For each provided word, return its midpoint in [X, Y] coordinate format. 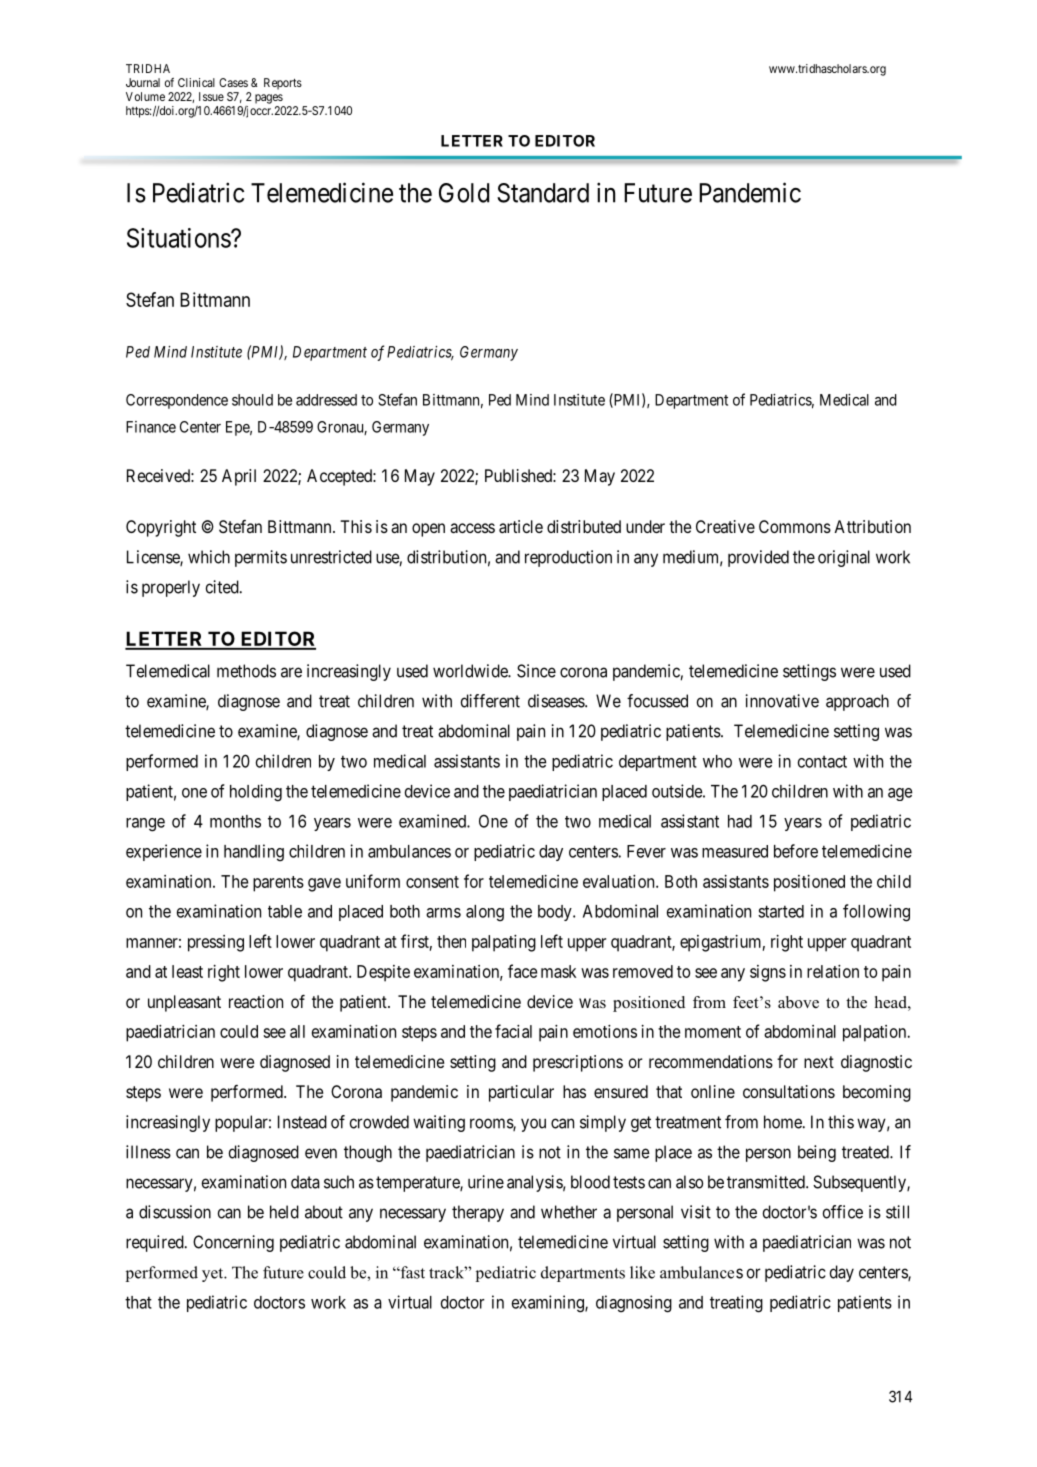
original [844, 558]
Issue [211, 96]
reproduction [568, 558]
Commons [795, 526]
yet [214, 1275]
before [796, 851]
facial [513, 1031]
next [819, 1062]
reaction [256, 1001]
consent [432, 882]
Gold [464, 193]
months [235, 821]
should [252, 400]
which [209, 557]
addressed [326, 400]
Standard [543, 193]
